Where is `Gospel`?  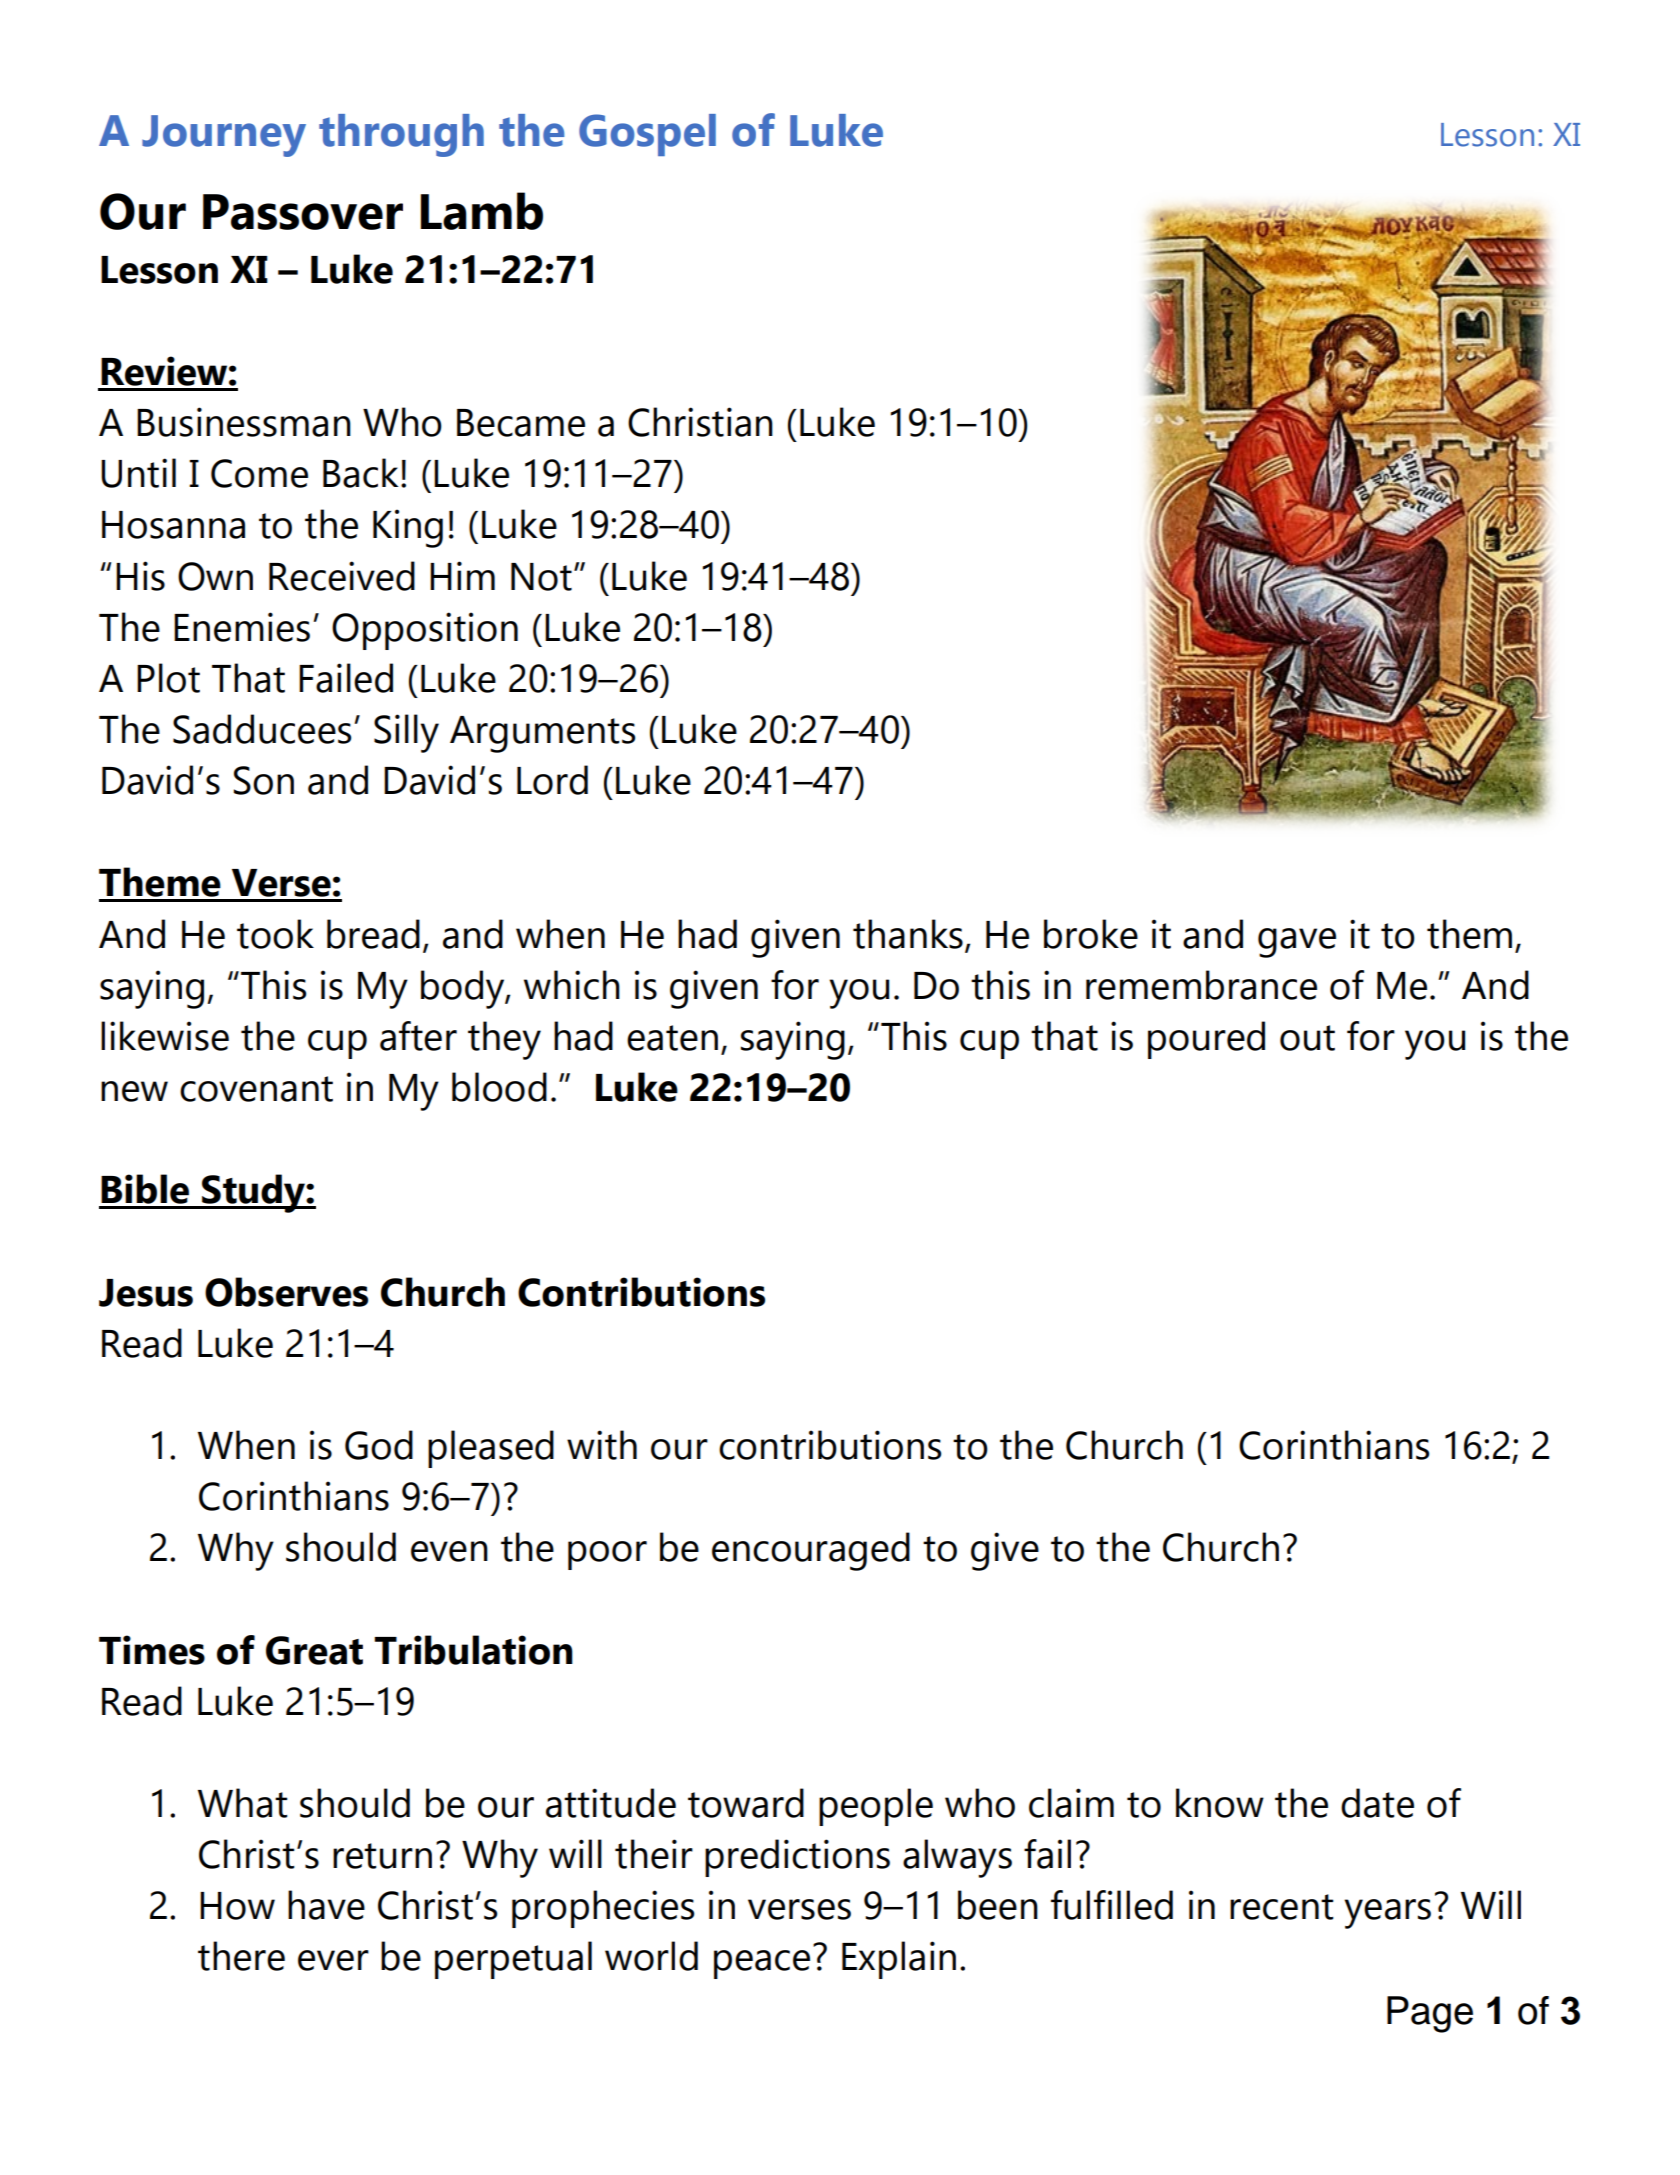 Gospel is located at coordinates (647, 135).
